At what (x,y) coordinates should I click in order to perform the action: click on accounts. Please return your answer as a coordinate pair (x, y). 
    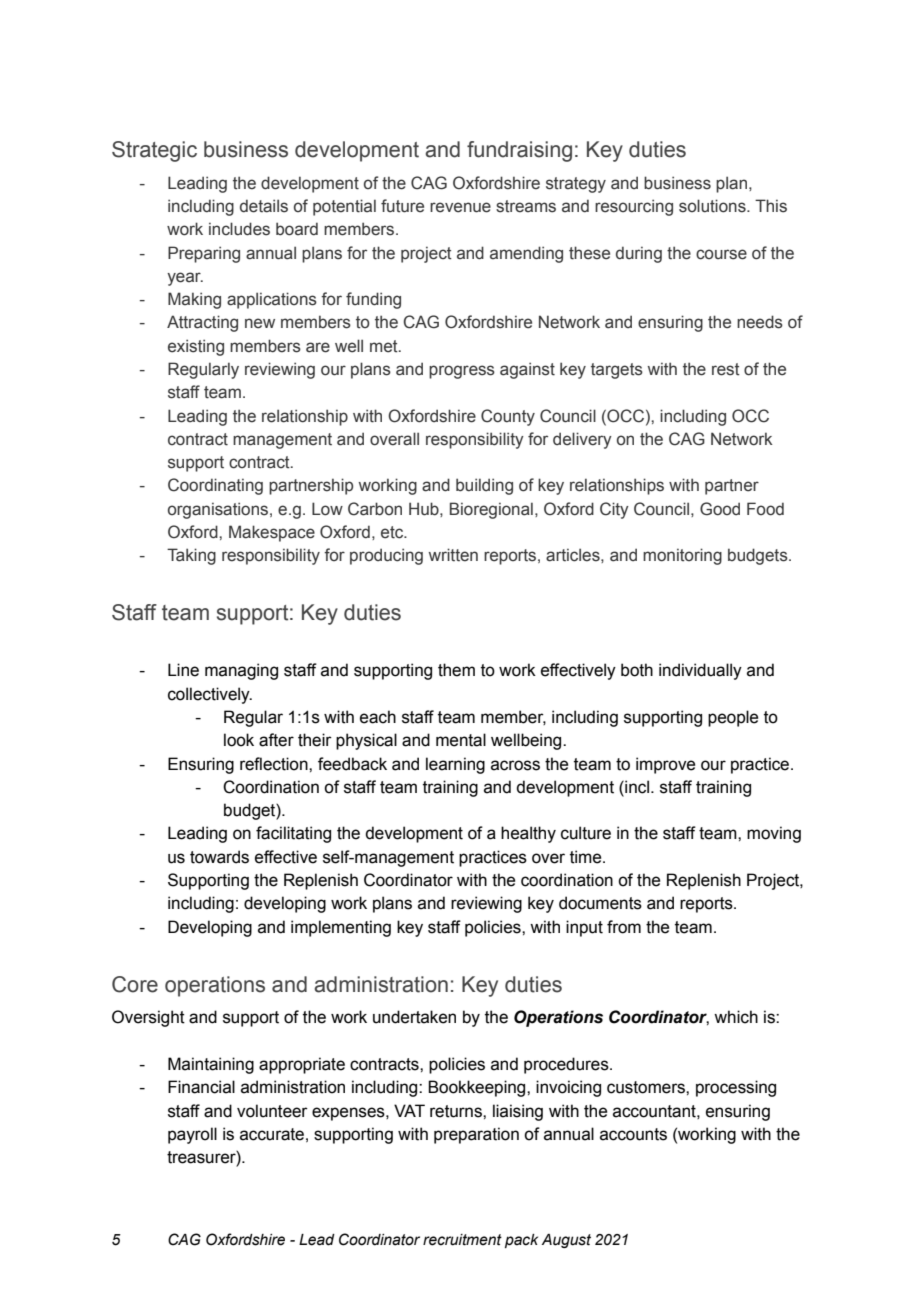
    Looking at the image, I should click on (633, 1134).
